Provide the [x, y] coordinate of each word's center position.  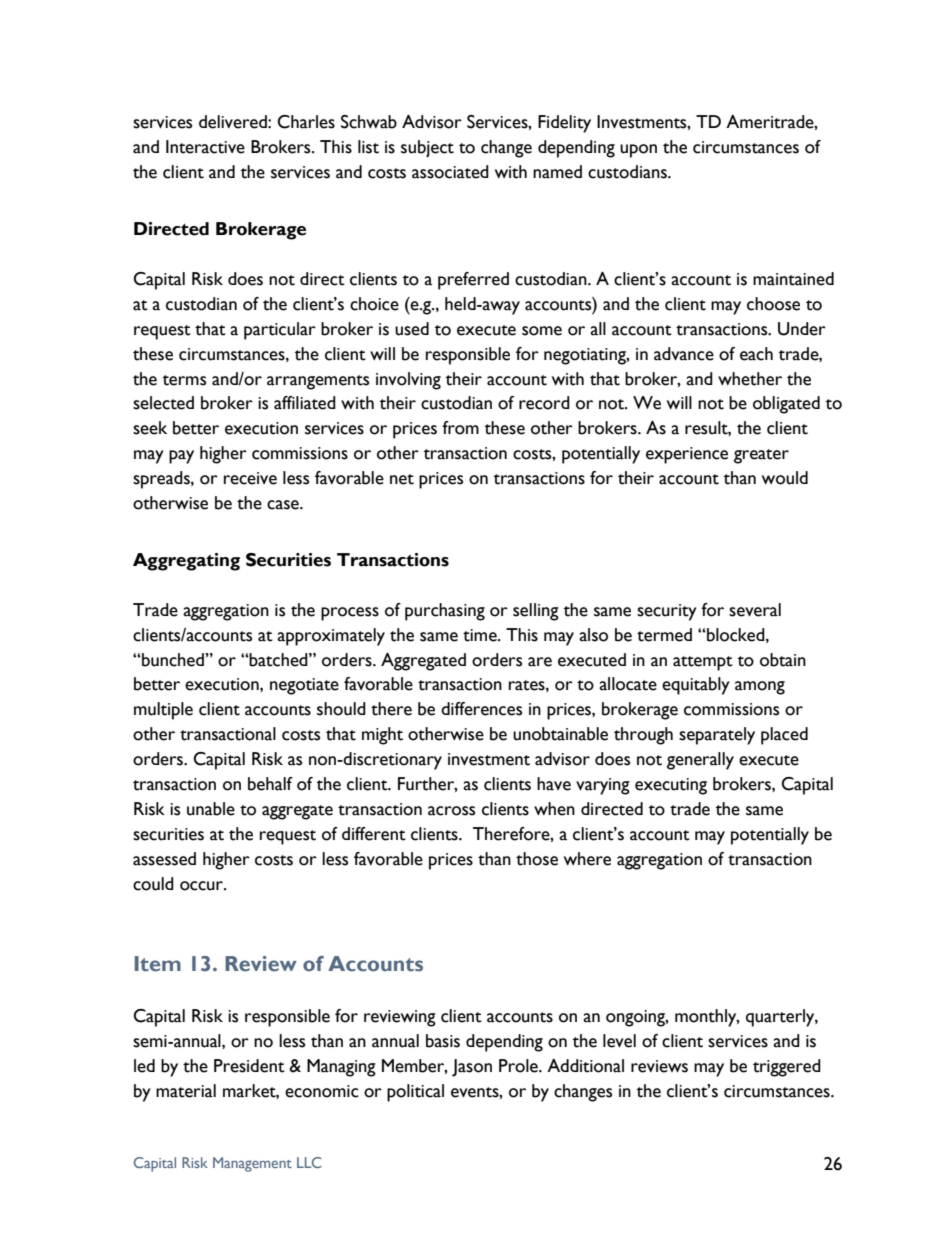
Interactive [205, 147]
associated [450, 172]
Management [252, 1164]
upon [638, 151]
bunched [173, 660]
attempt [703, 663]
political [415, 1093]
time [481, 635]
